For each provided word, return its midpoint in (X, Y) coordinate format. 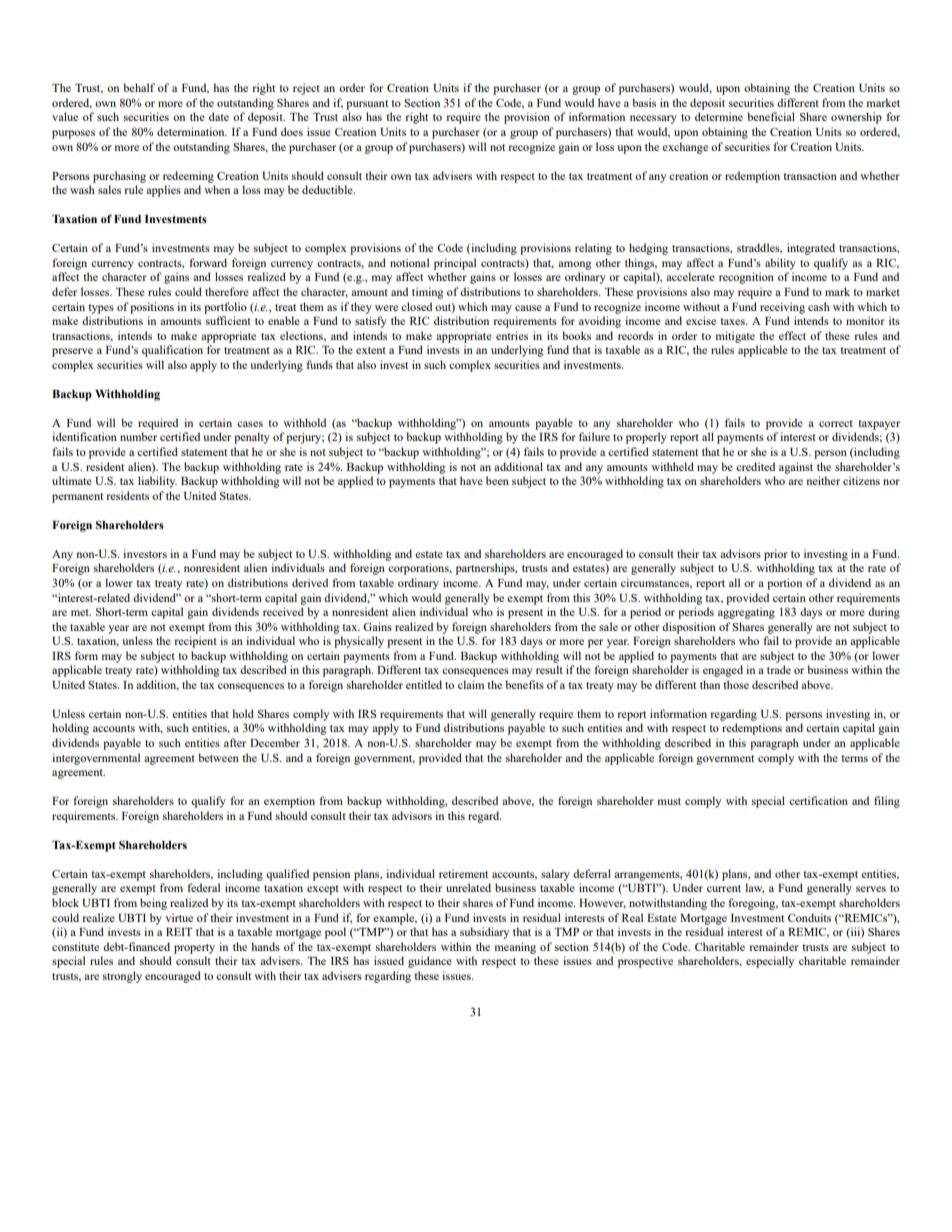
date (219, 116)
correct (836, 423)
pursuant (367, 105)
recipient (195, 642)
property (194, 949)
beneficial (771, 116)
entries (512, 335)
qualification (172, 351)
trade (779, 669)
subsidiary (484, 933)
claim (471, 684)
